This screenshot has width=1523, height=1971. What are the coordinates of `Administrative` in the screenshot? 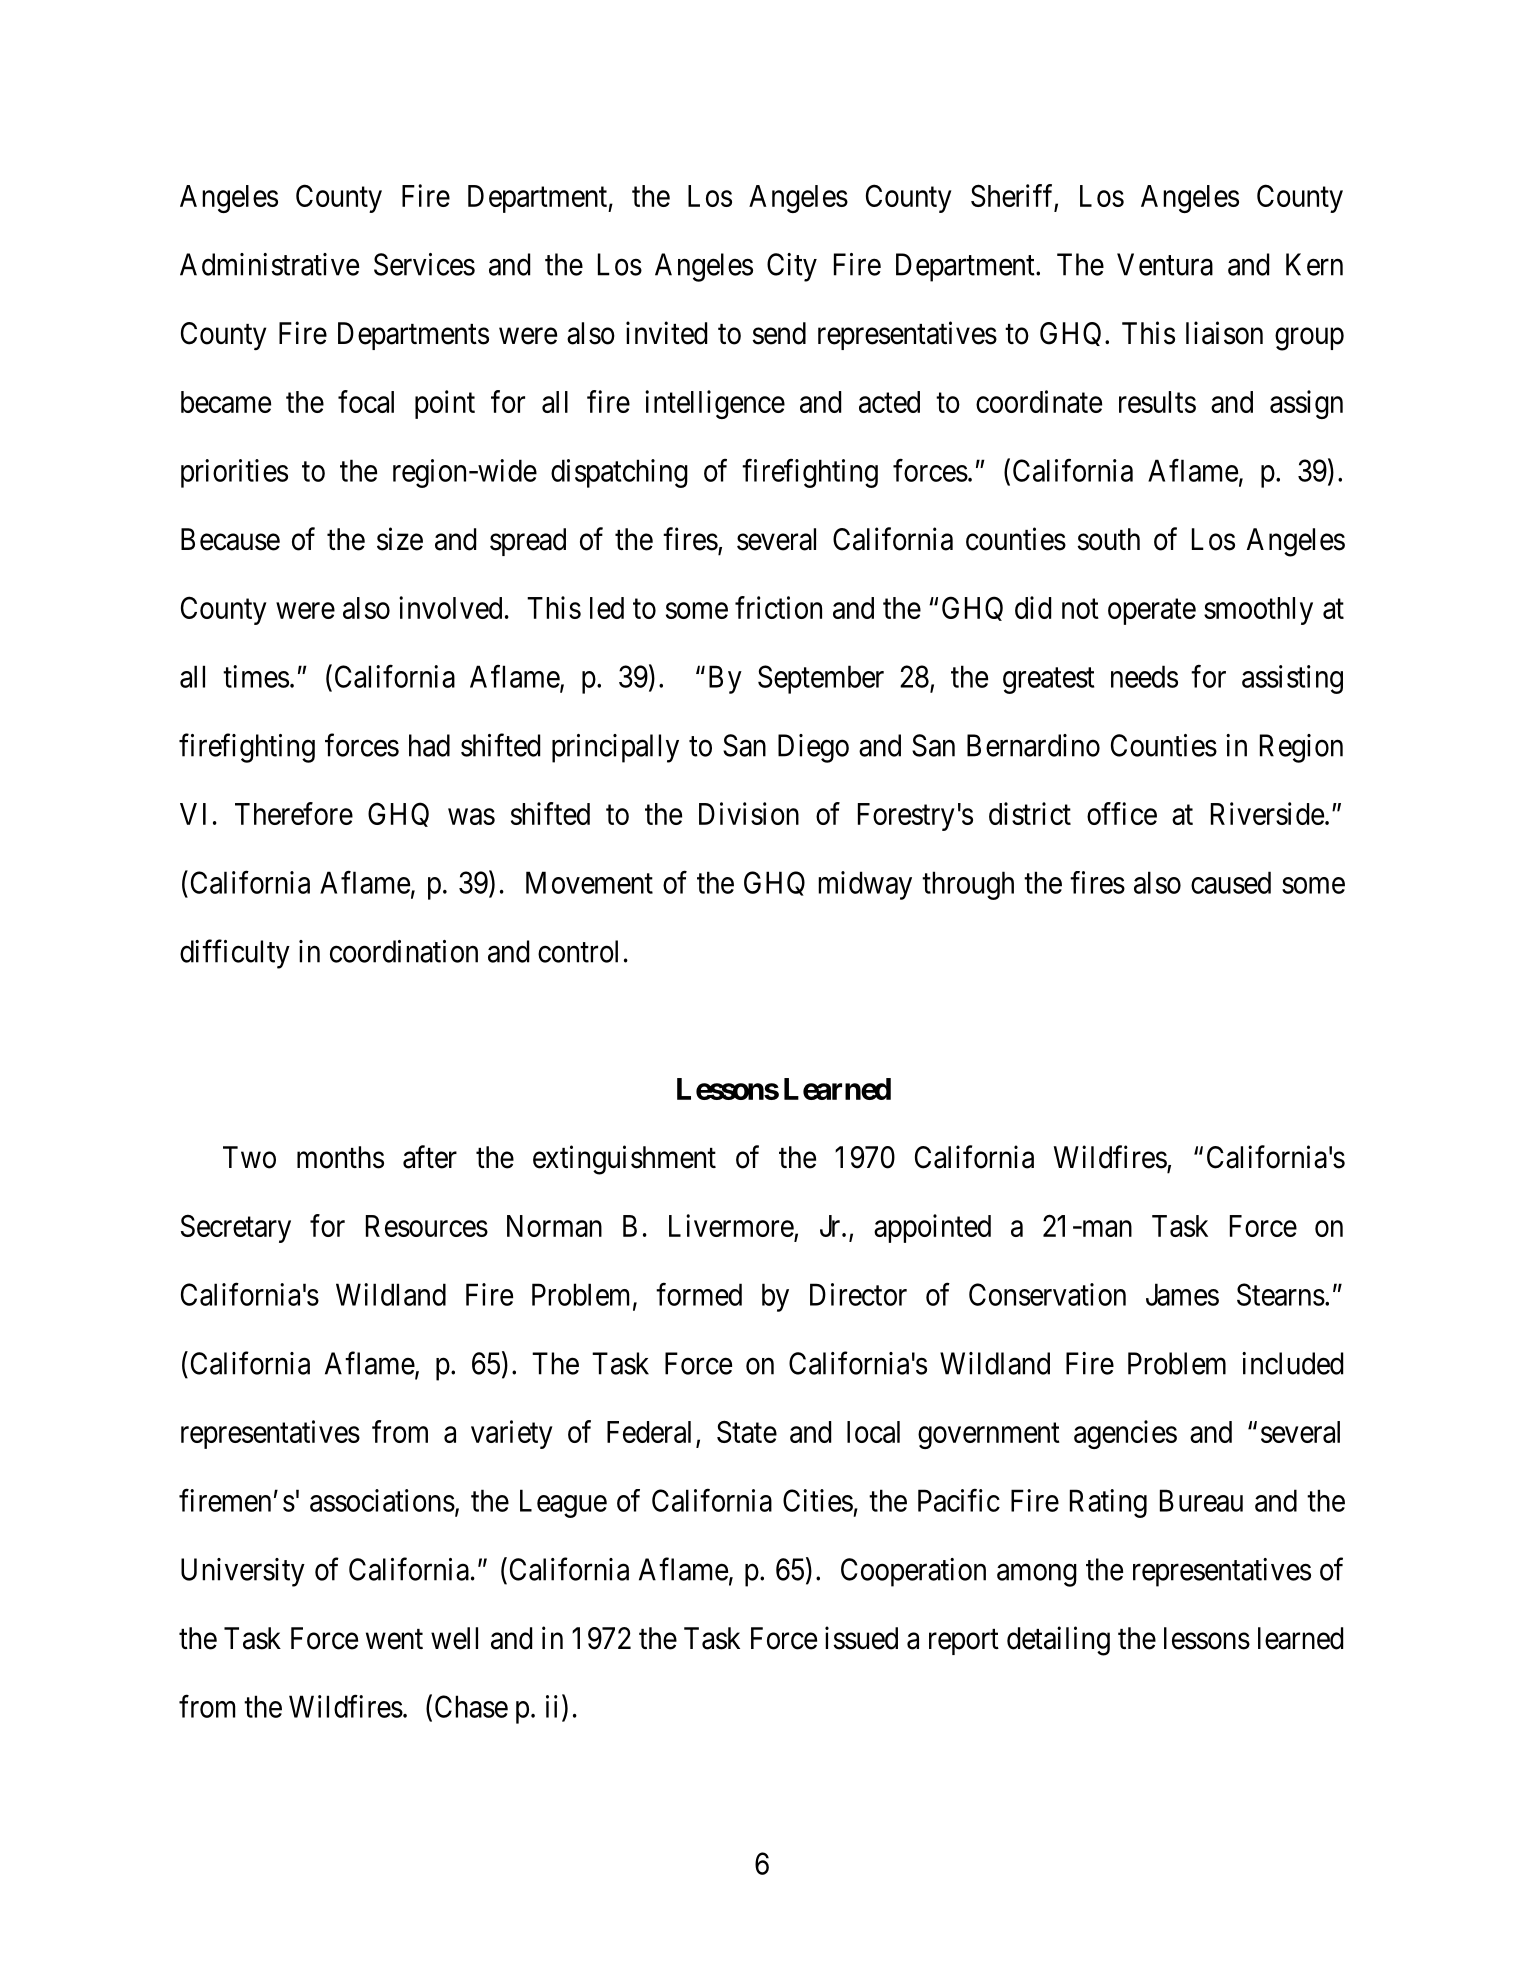 It's located at (269, 264).
